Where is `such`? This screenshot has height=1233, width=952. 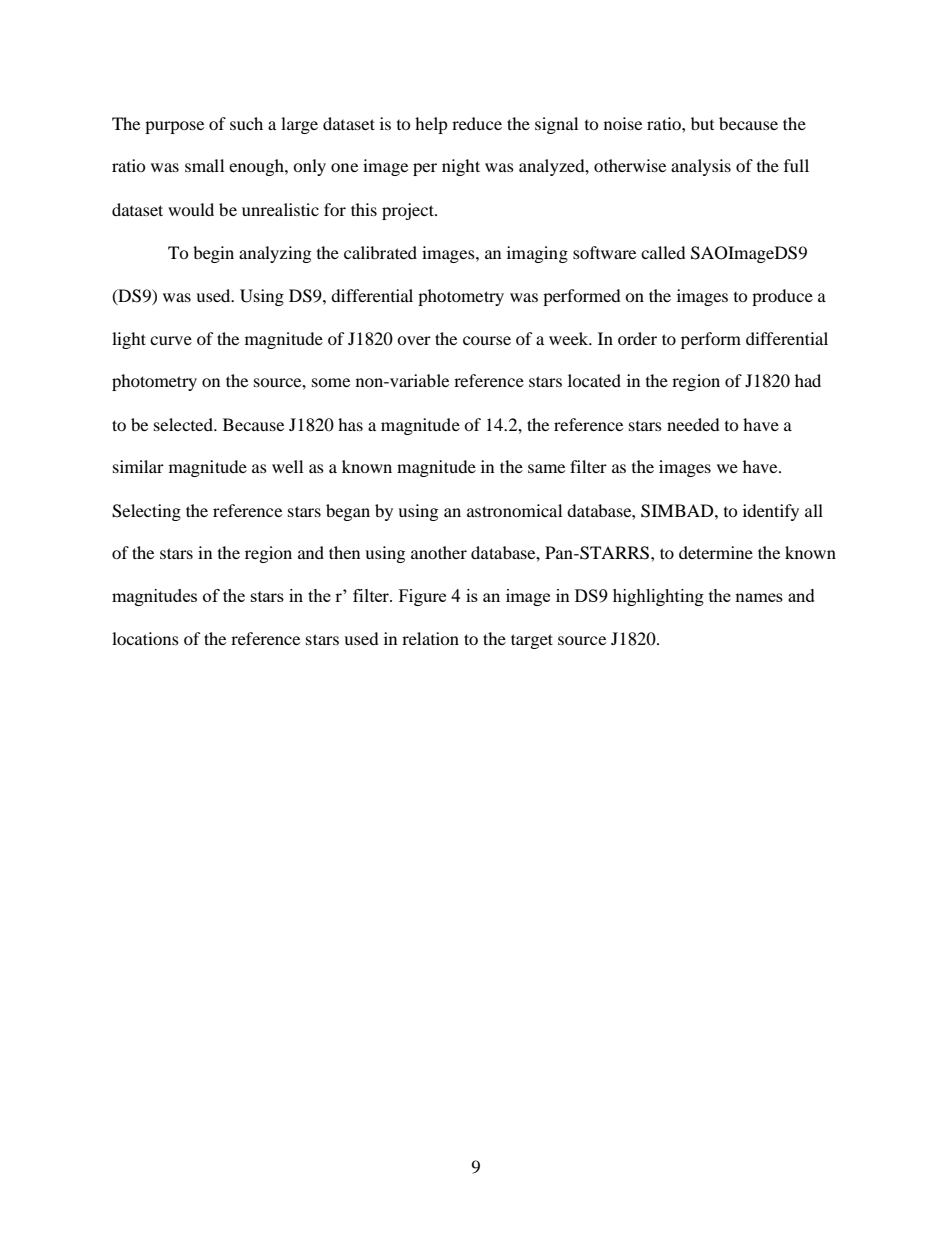
such is located at coordinates (246, 123).
